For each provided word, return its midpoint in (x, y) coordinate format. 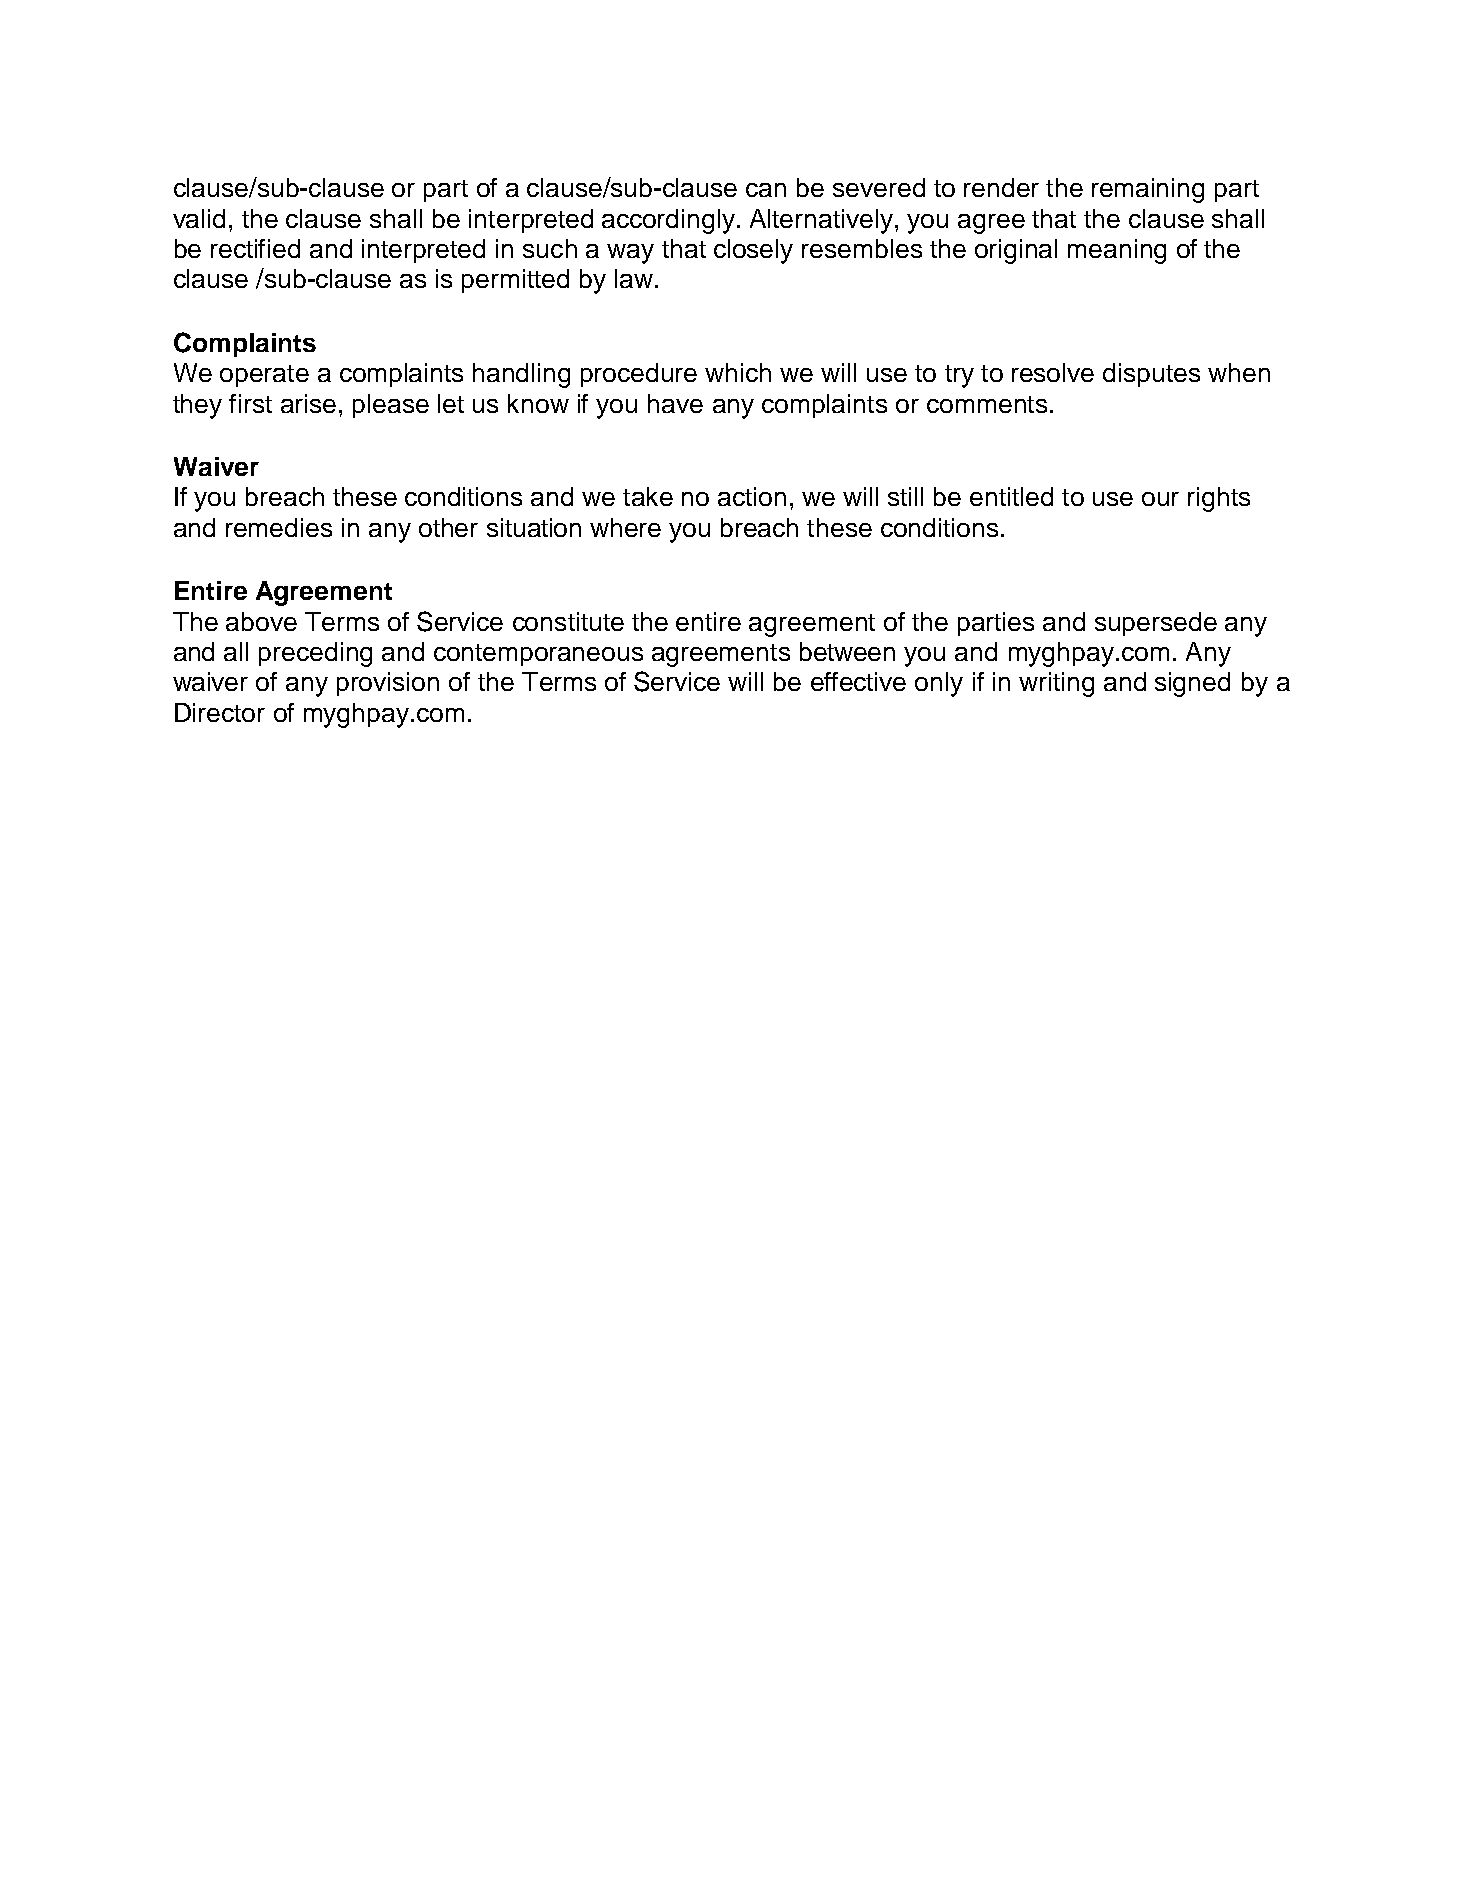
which (738, 372)
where (625, 527)
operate (264, 376)
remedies (279, 527)
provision (388, 684)
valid (199, 218)
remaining (1148, 190)
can (766, 190)
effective (858, 681)
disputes (1151, 375)
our (1160, 499)
